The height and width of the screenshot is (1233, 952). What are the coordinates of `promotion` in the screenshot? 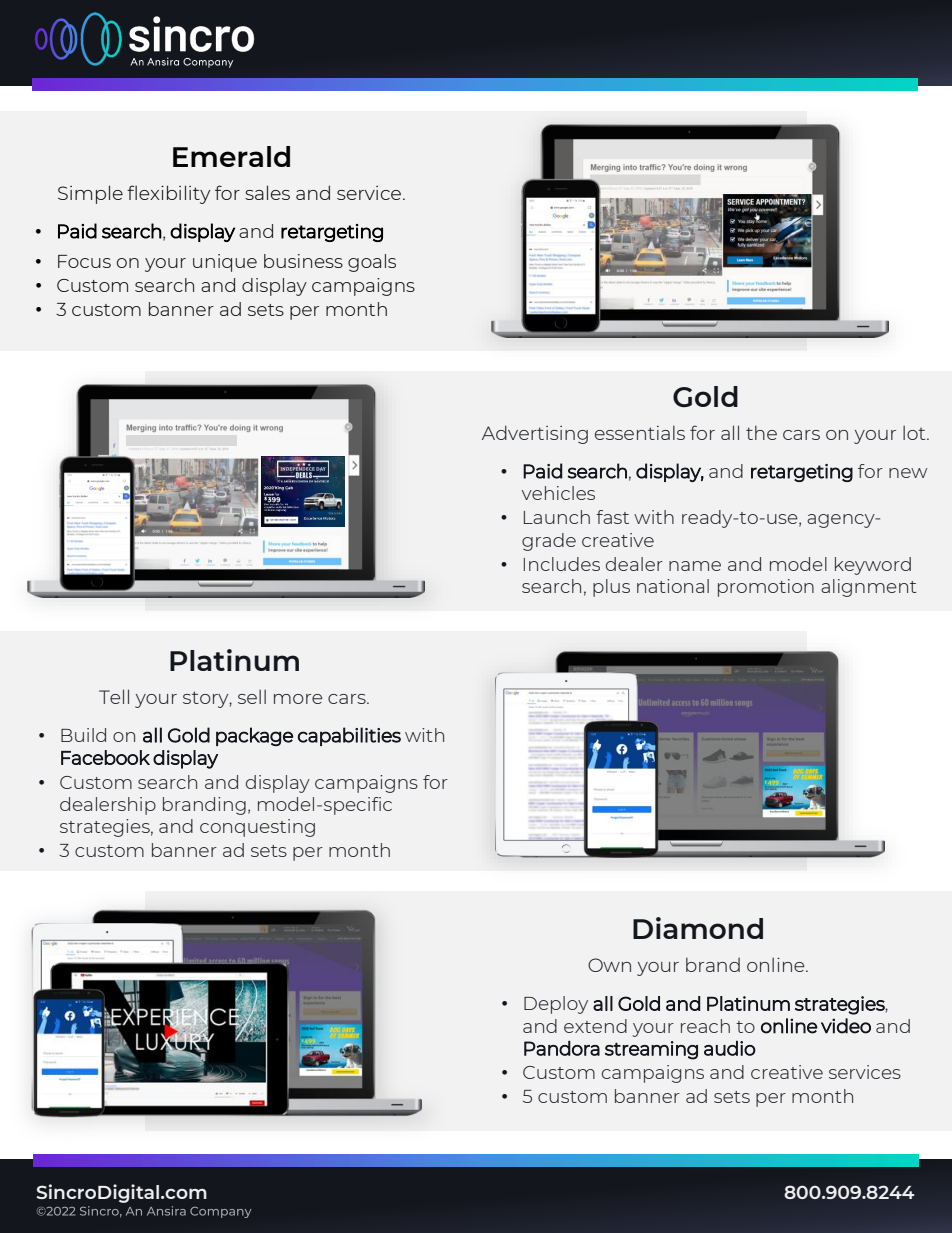 It's located at (766, 588).
